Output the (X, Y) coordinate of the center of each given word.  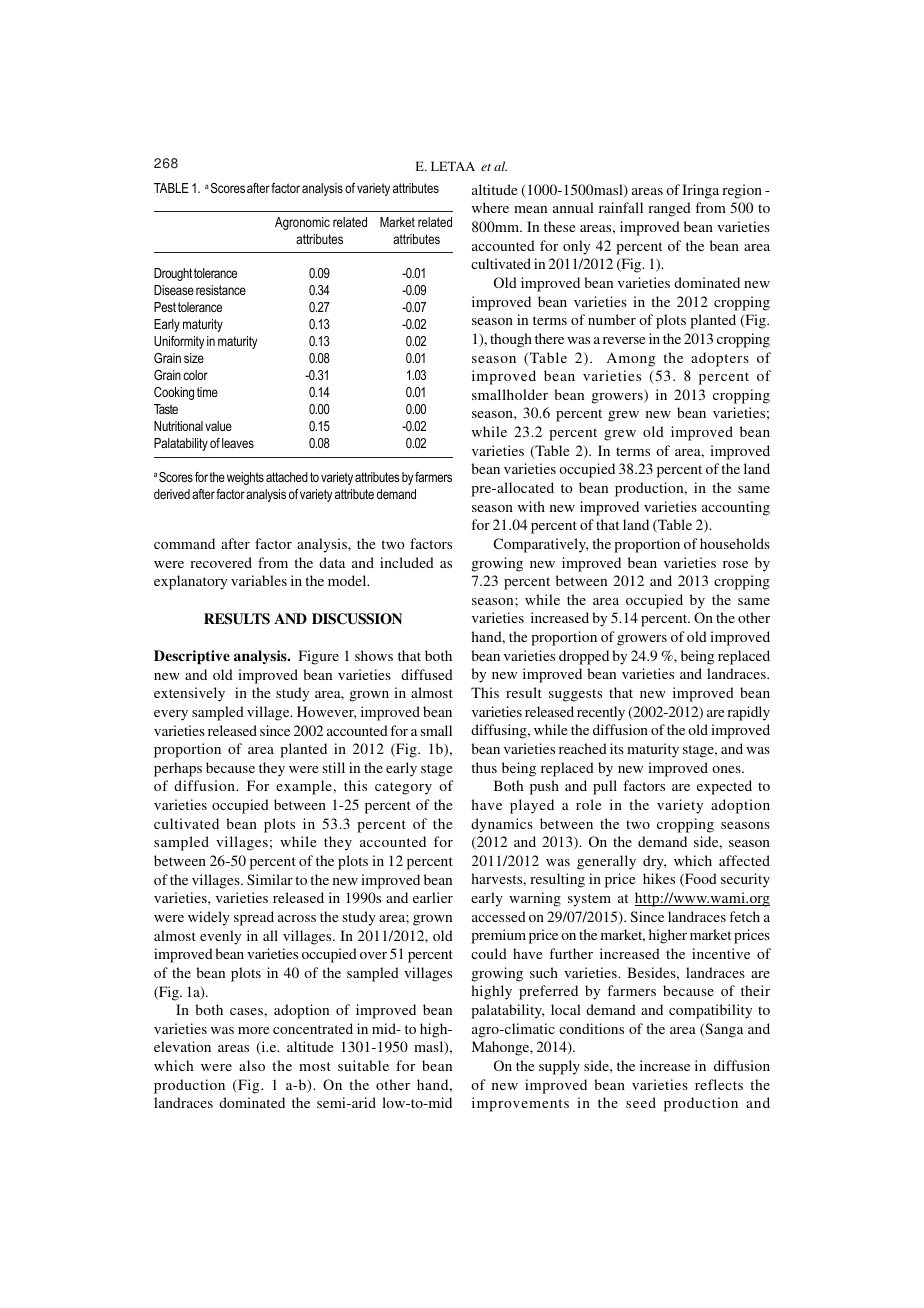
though (511, 340)
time (207, 392)
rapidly (748, 713)
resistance (221, 290)
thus (484, 767)
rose (735, 564)
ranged (669, 209)
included (407, 562)
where (490, 207)
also (252, 1065)
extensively (189, 694)
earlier (433, 897)
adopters (720, 359)
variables (259, 580)
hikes (659, 878)
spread (254, 918)
